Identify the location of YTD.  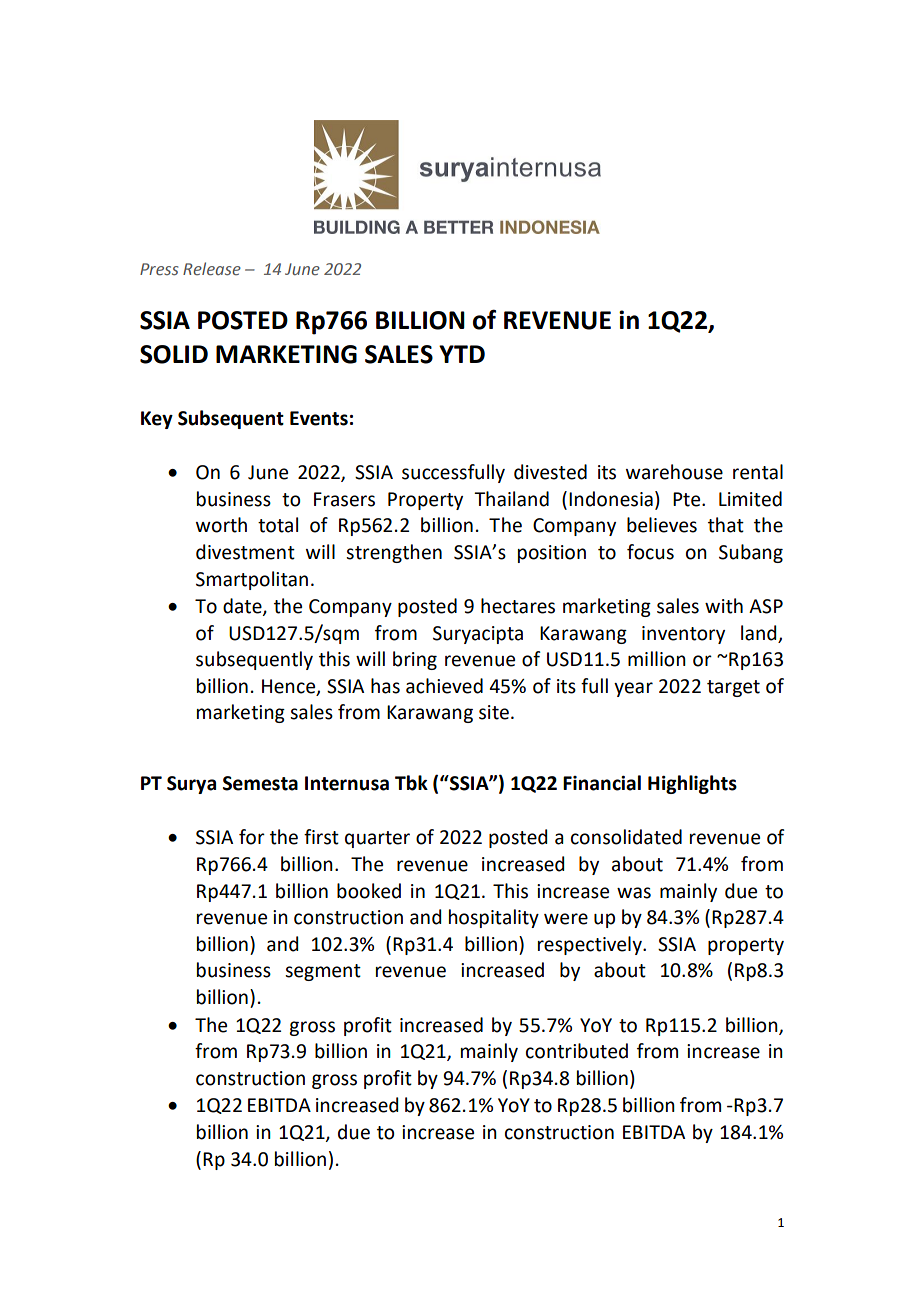
(462, 354).
